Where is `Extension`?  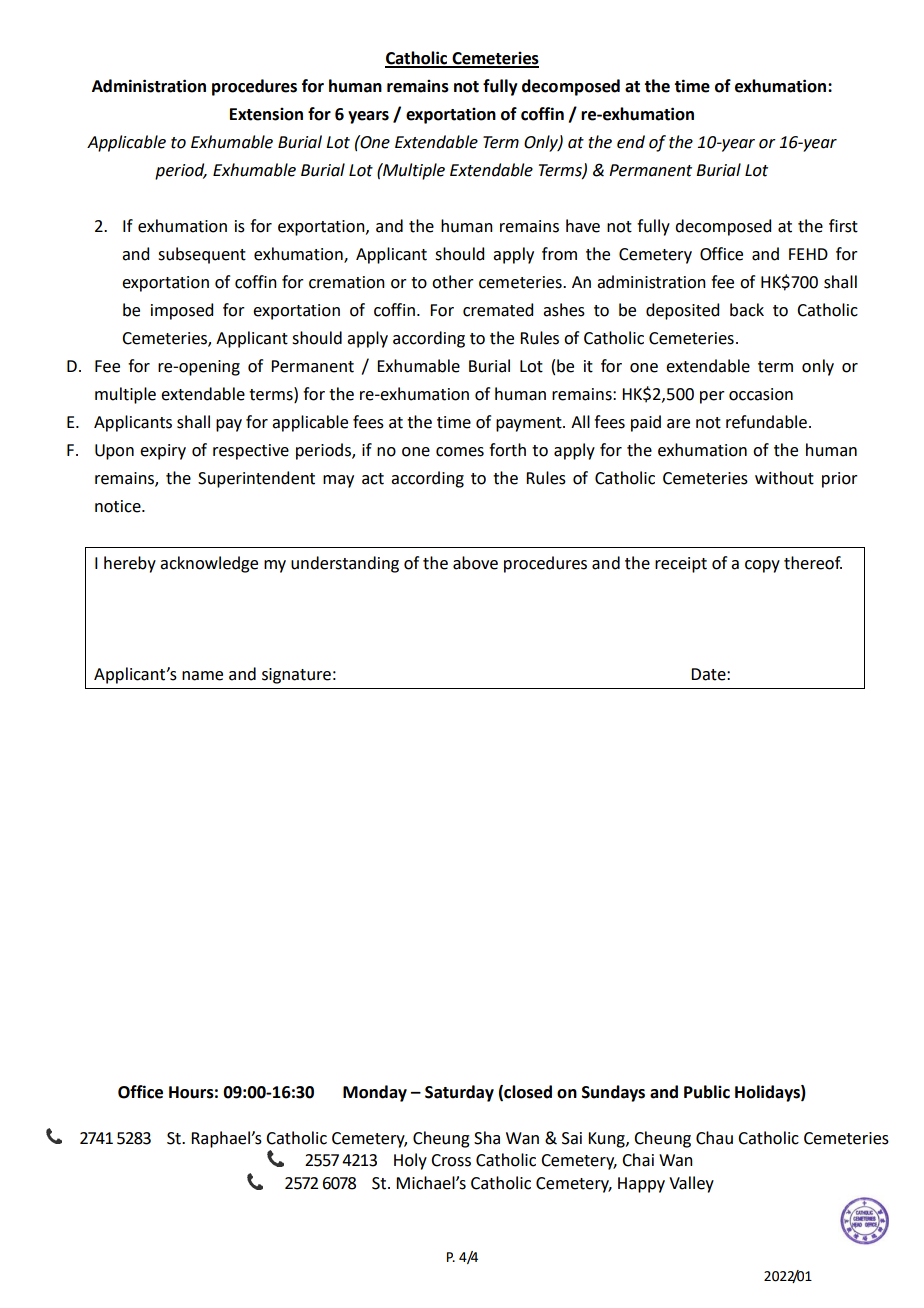
Extension is located at coordinates (266, 114).
